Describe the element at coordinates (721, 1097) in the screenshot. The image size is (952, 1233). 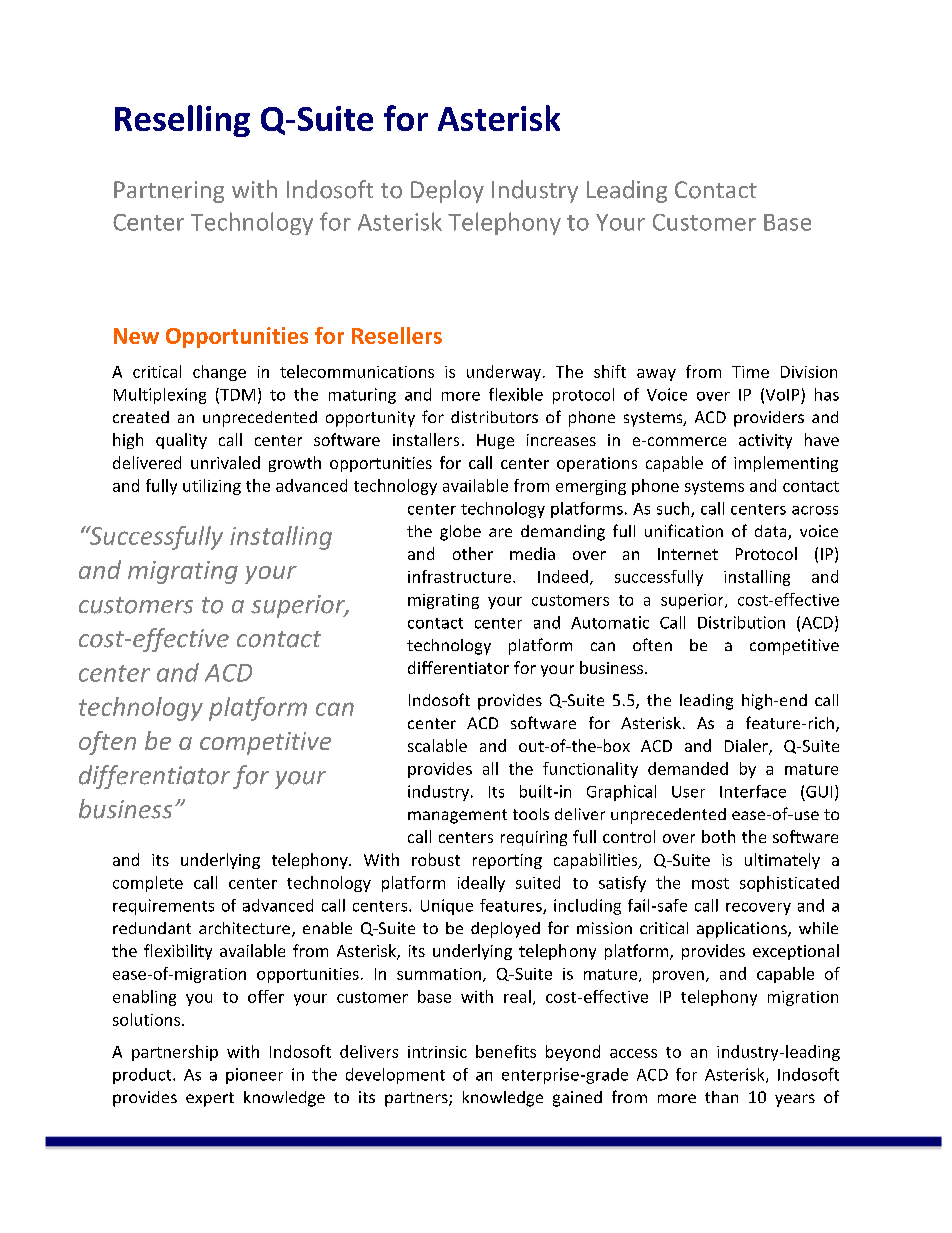
I see `than` at that location.
